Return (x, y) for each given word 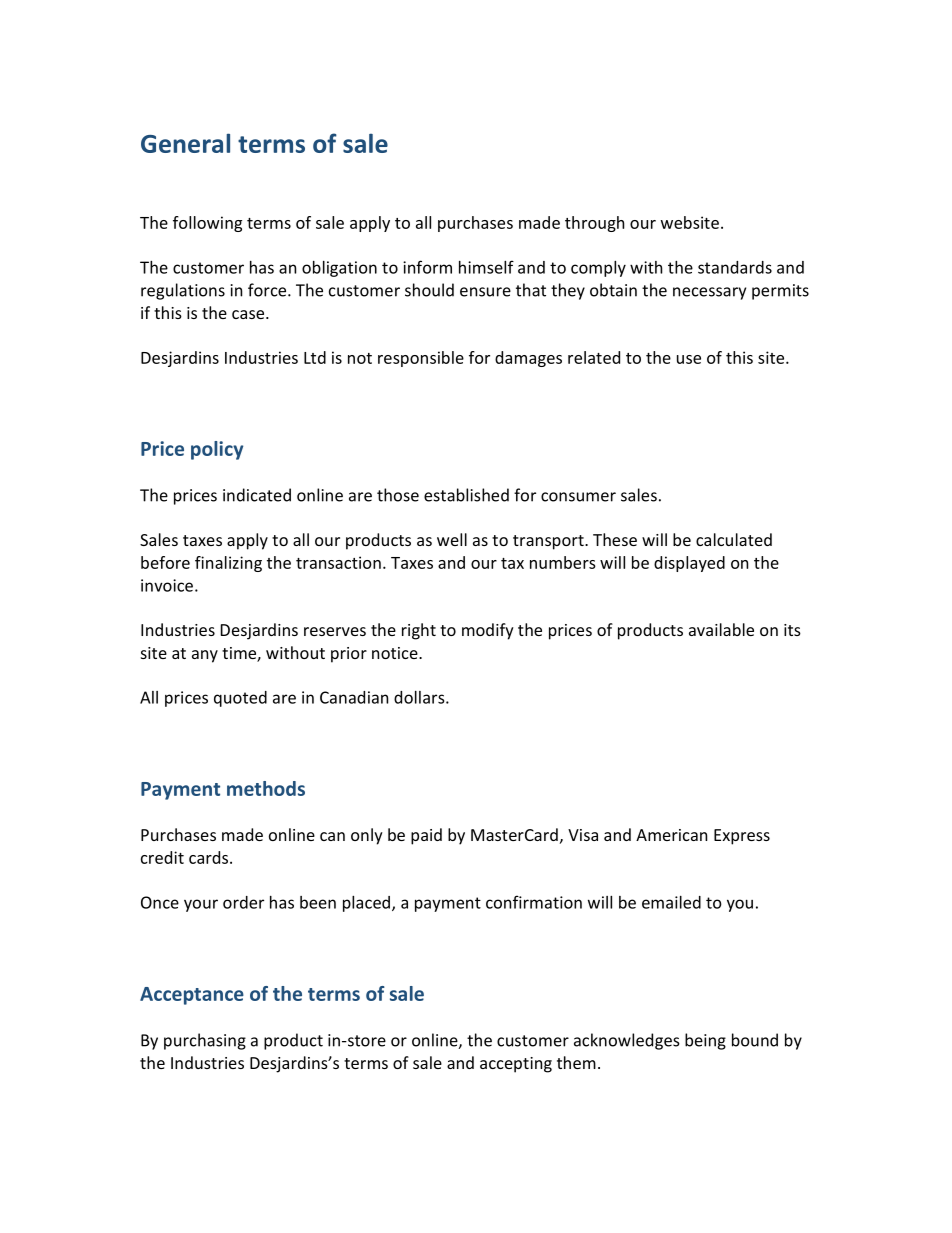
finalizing (228, 564)
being (705, 1041)
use (689, 359)
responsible (421, 359)
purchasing (205, 1041)
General (185, 143)
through (594, 224)
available (721, 629)
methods (266, 788)
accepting (516, 1065)
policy (217, 450)
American (671, 835)
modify (488, 631)
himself (486, 267)
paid (426, 836)
